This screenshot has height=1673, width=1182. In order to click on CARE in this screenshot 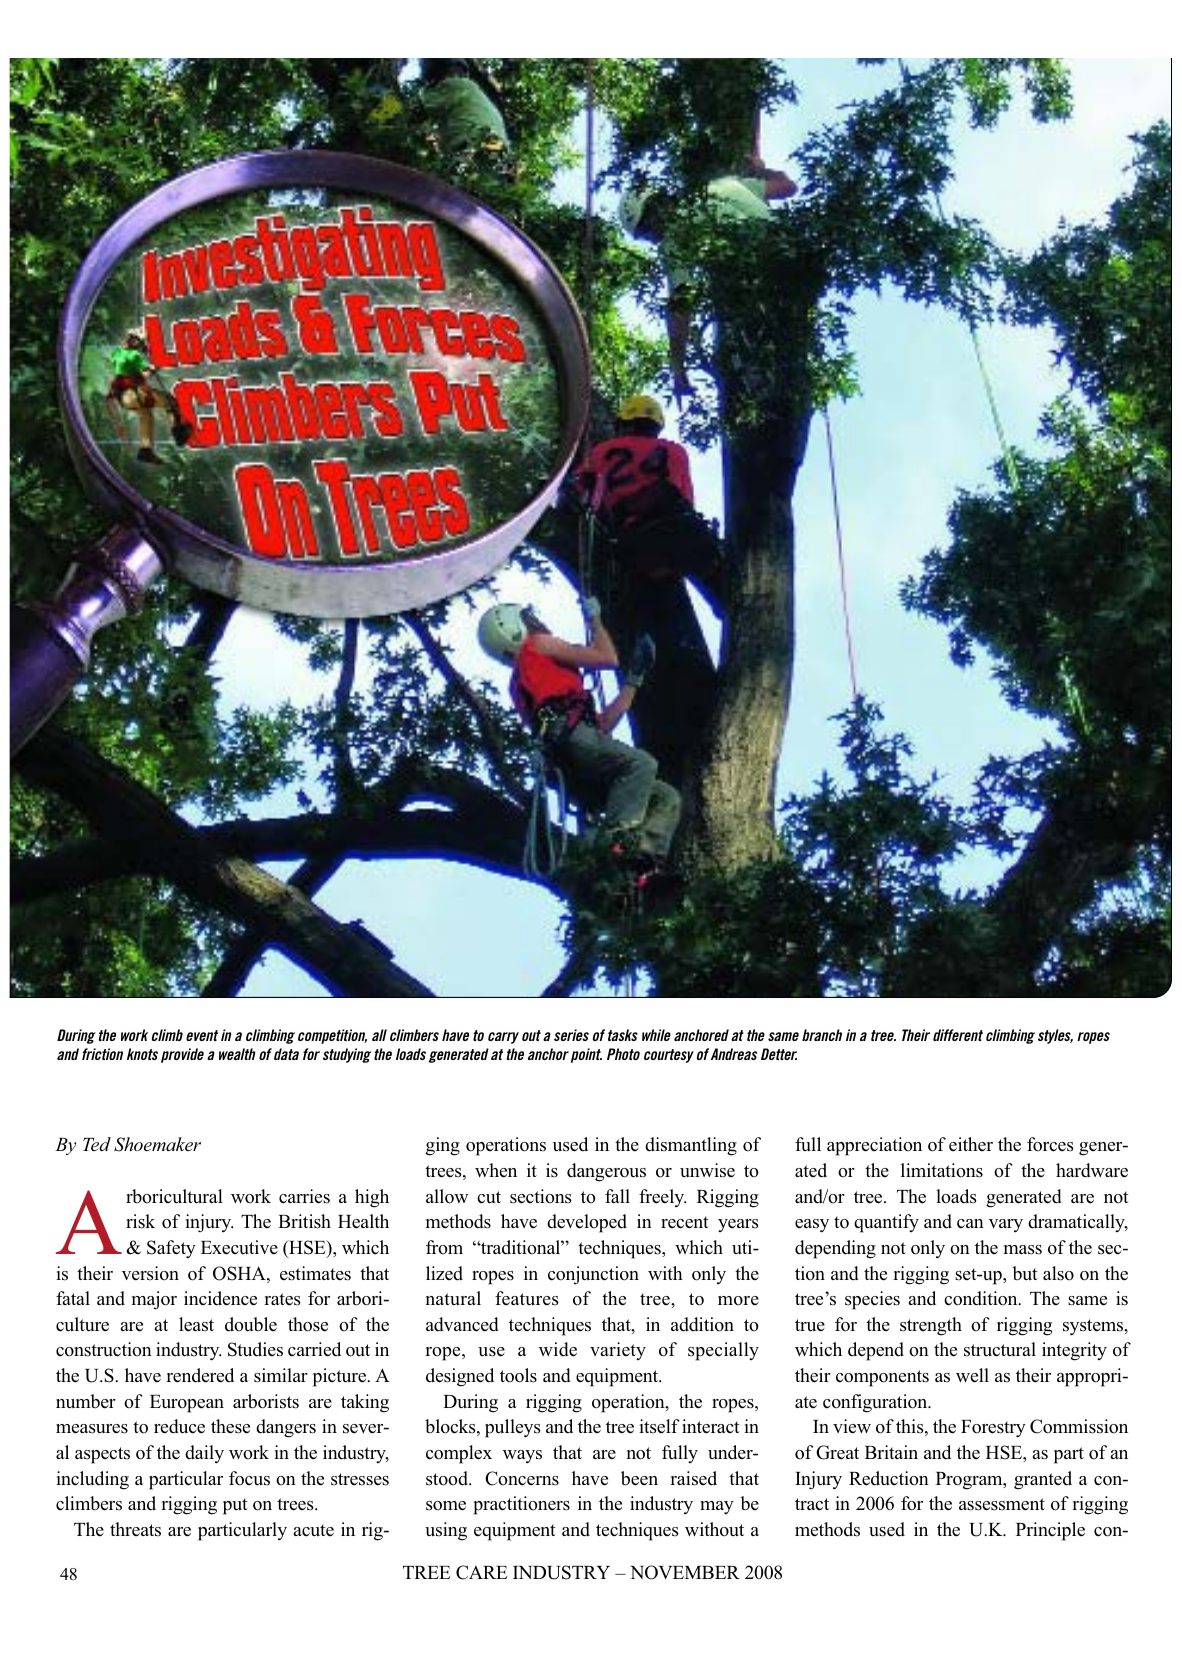, I will do `click(481, 1572)`.
